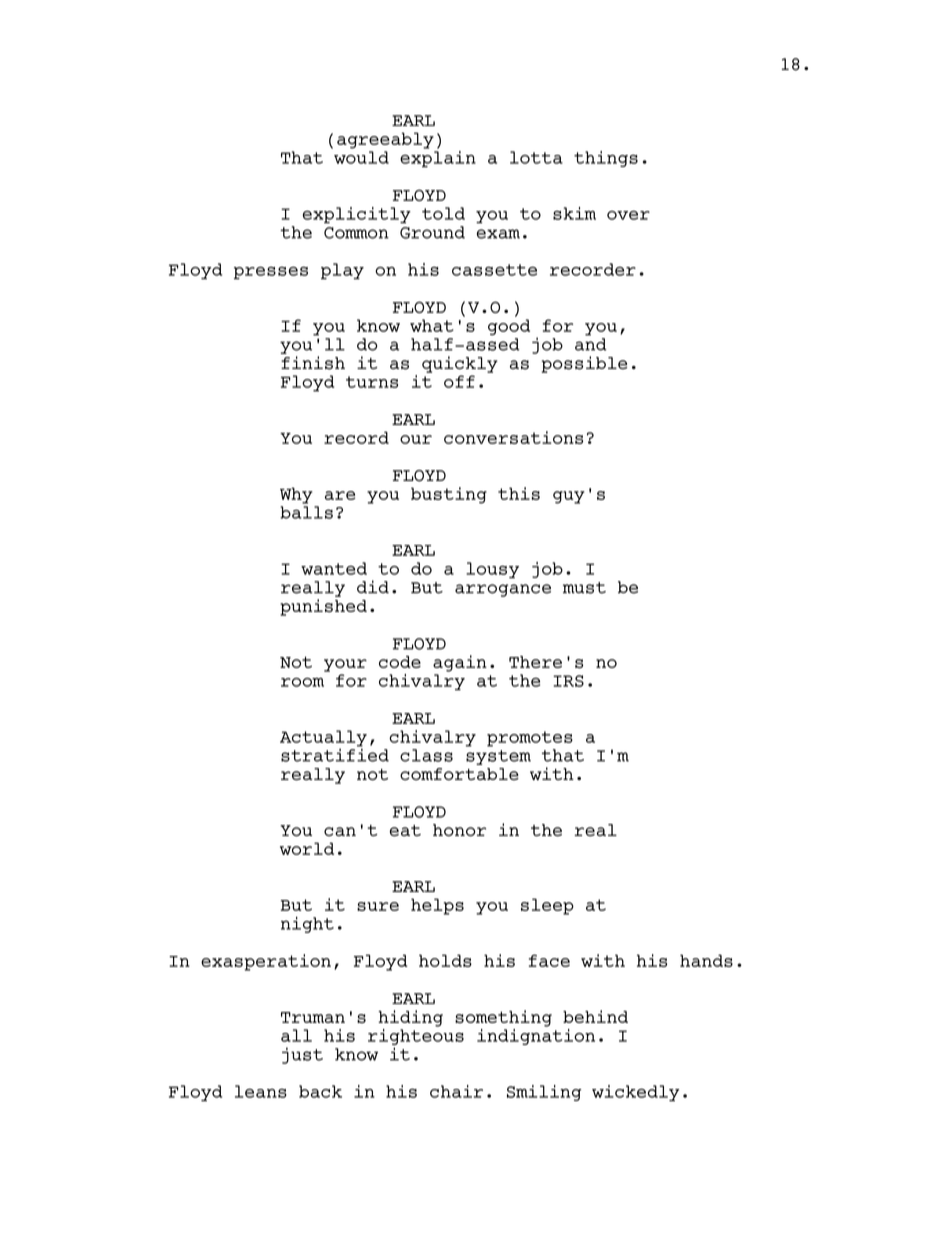 The height and width of the image is (1233, 952). What do you see at coordinates (443, 213) in the image?
I see `told` at bounding box center [443, 213].
